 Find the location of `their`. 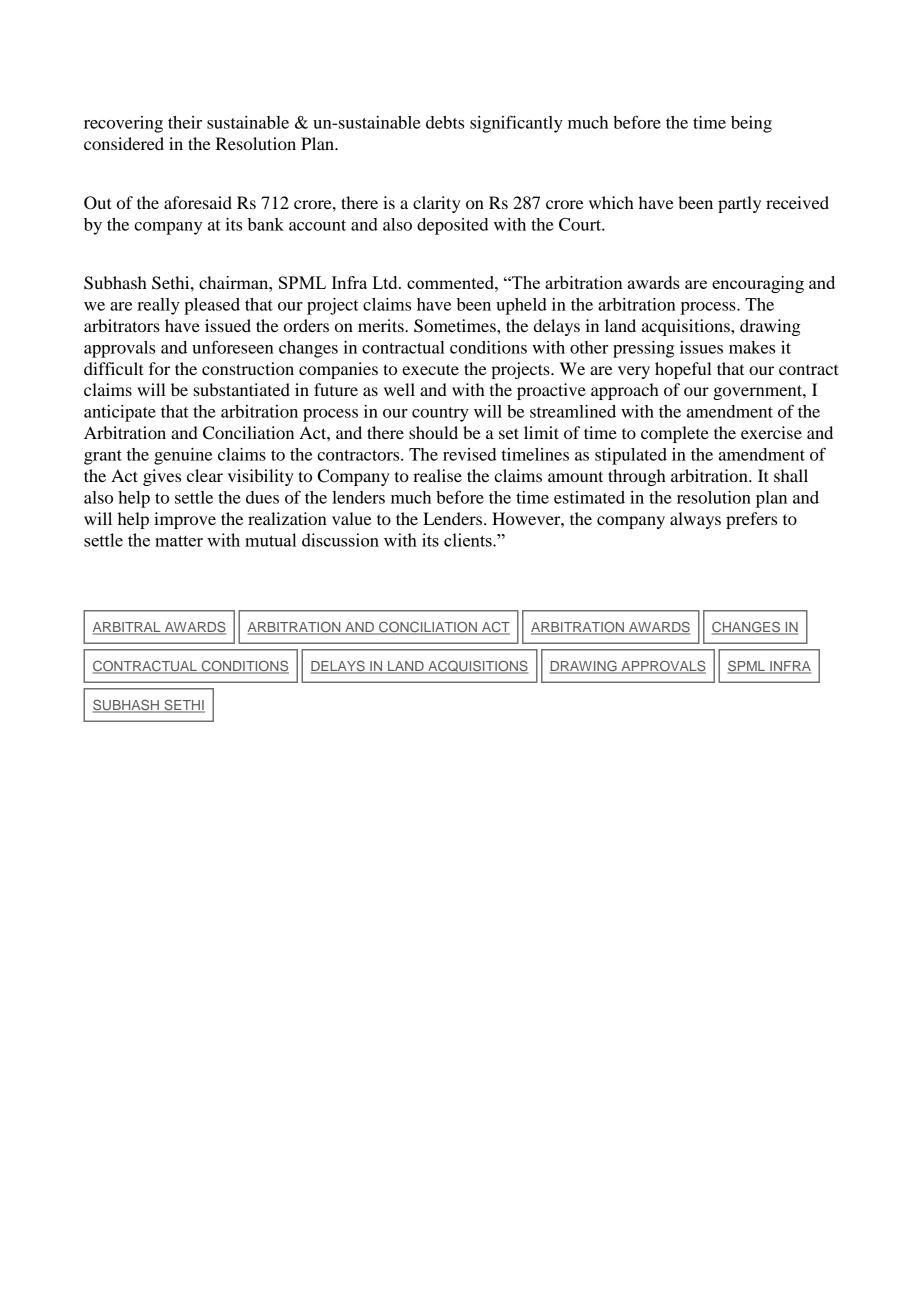

their is located at coordinates (185, 122).
